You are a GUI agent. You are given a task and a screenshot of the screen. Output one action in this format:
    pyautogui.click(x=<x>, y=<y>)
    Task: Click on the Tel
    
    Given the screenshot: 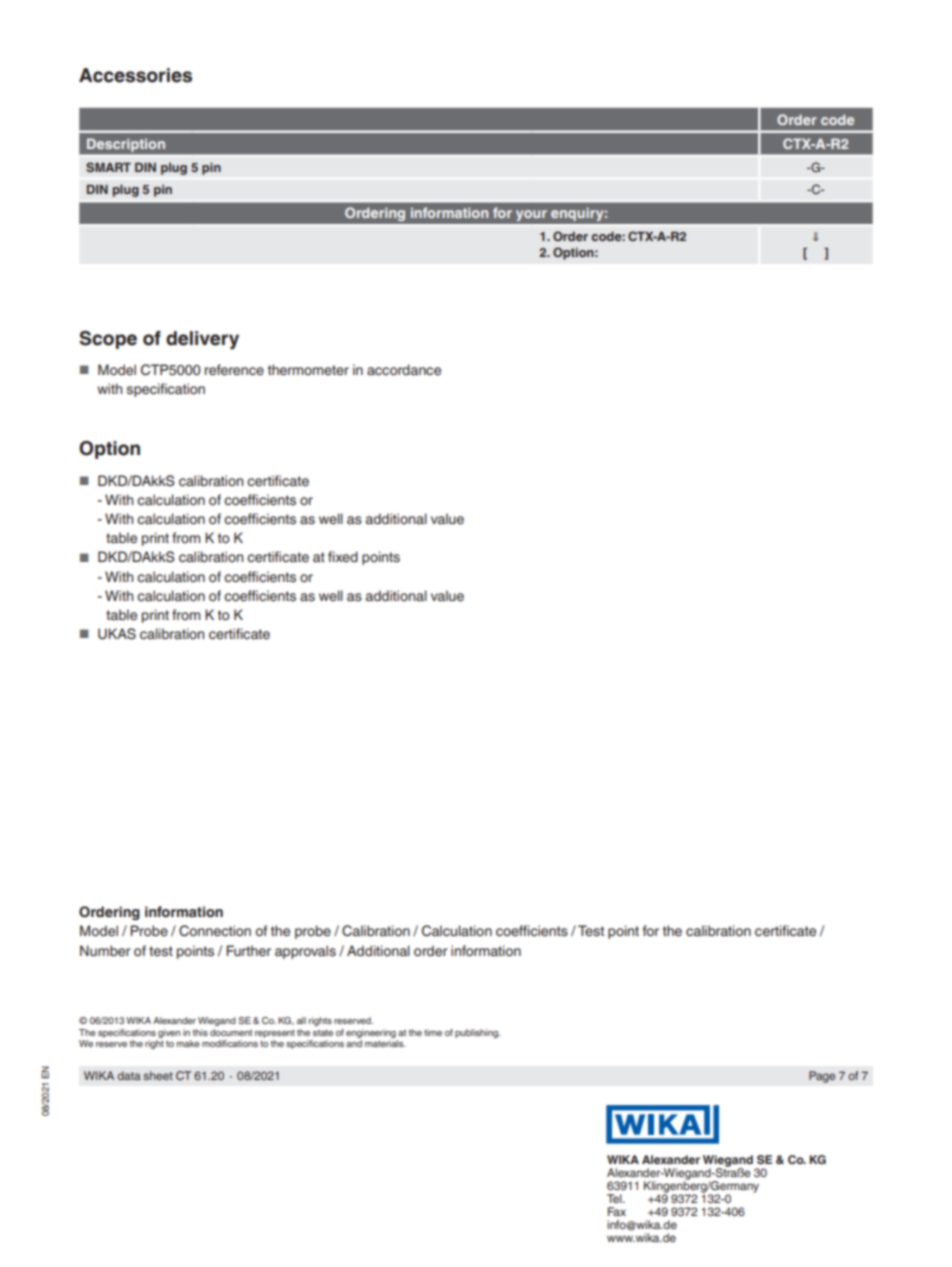 What is the action you would take?
    pyautogui.click(x=615, y=1198)
